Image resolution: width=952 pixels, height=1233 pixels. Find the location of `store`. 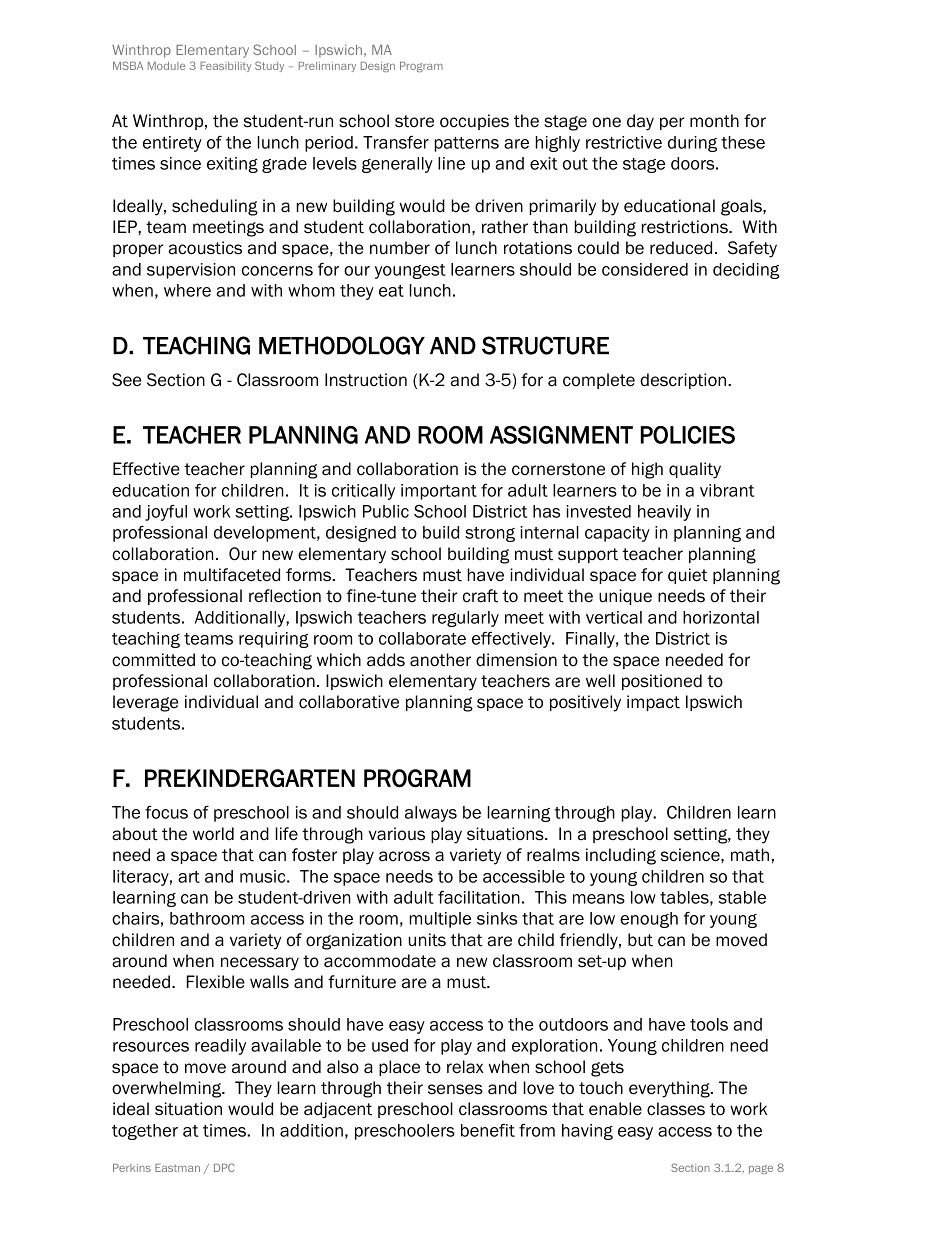

store is located at coordinates (414, 121).
